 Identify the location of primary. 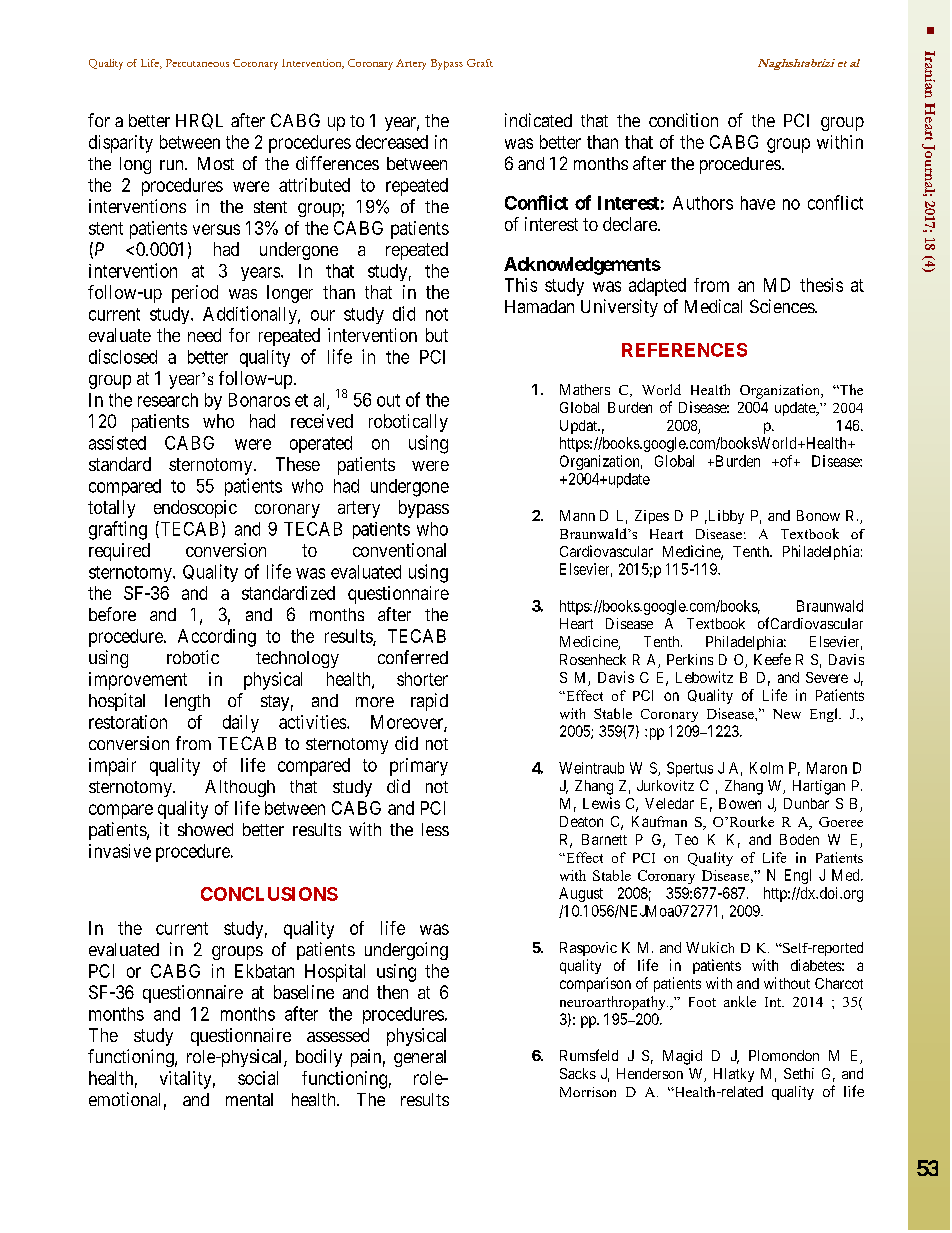
(419, 767).
